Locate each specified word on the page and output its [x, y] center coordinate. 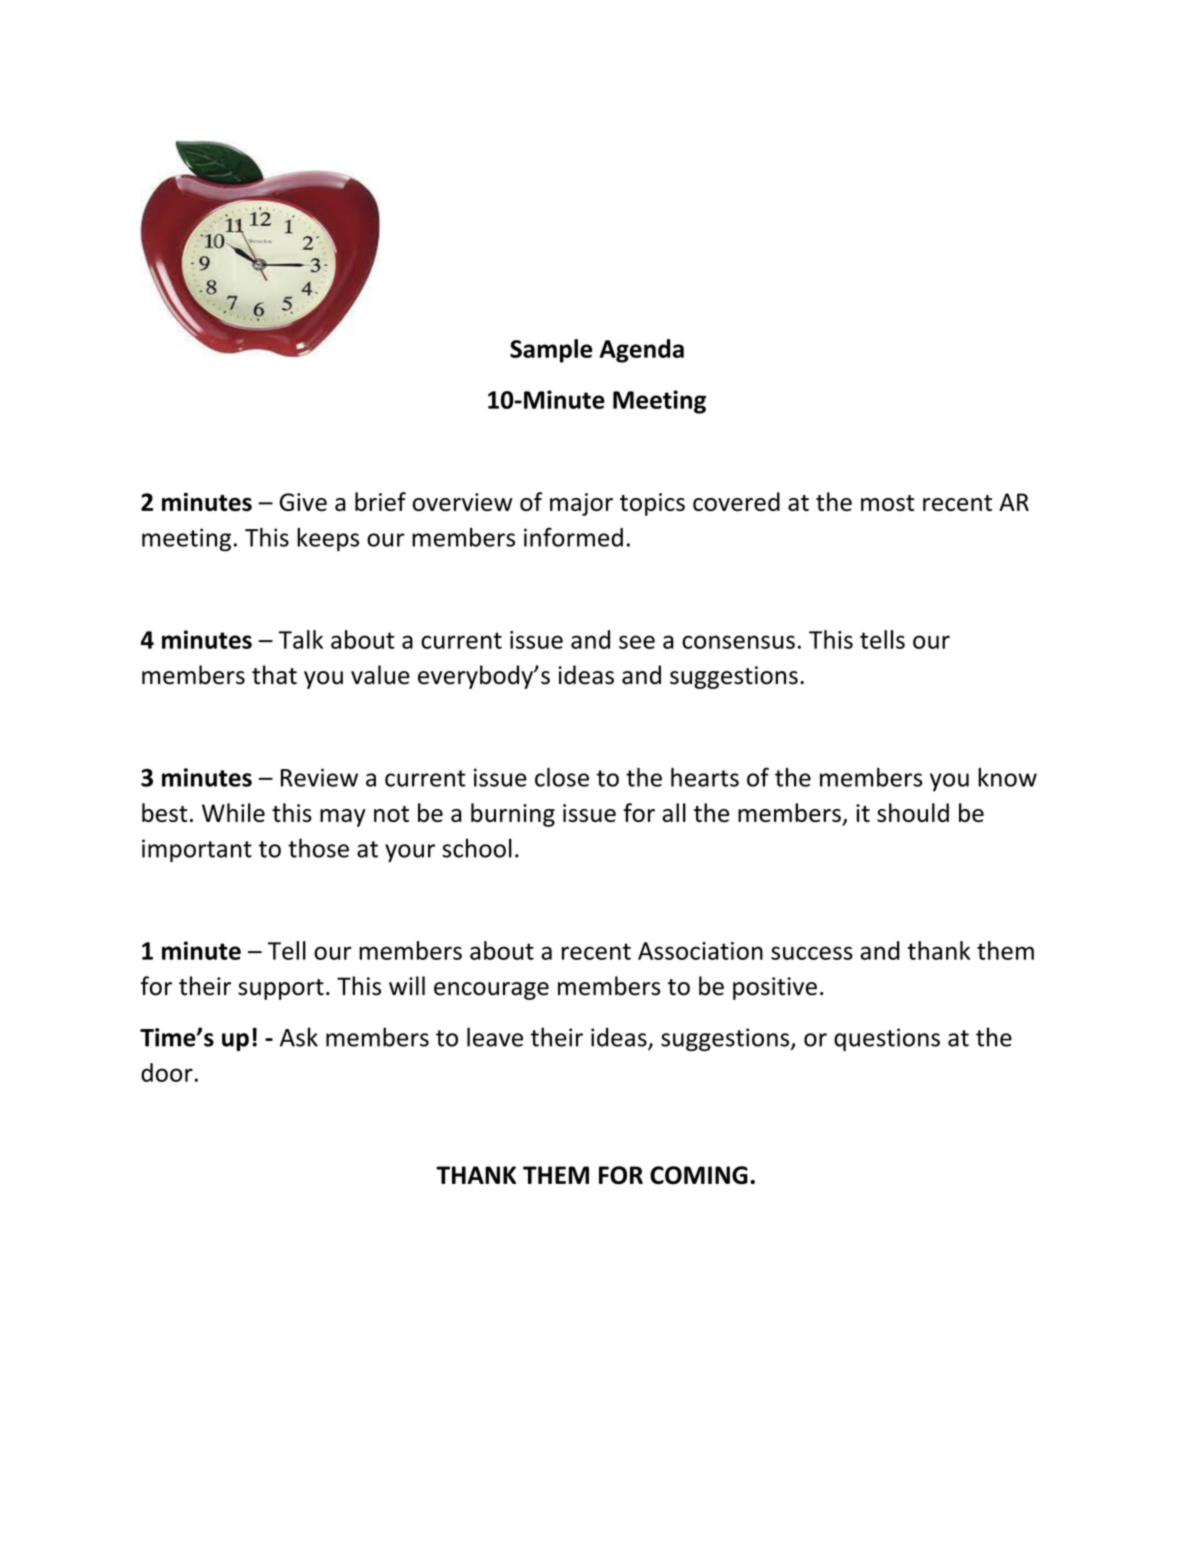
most [887, 503]
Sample [551, 351]
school [477, 848]
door [167, 1072]
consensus [738, 642]
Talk [300, 639]
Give [303, 502]
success [812, 953]
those [318, 848]
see [637, 642]
